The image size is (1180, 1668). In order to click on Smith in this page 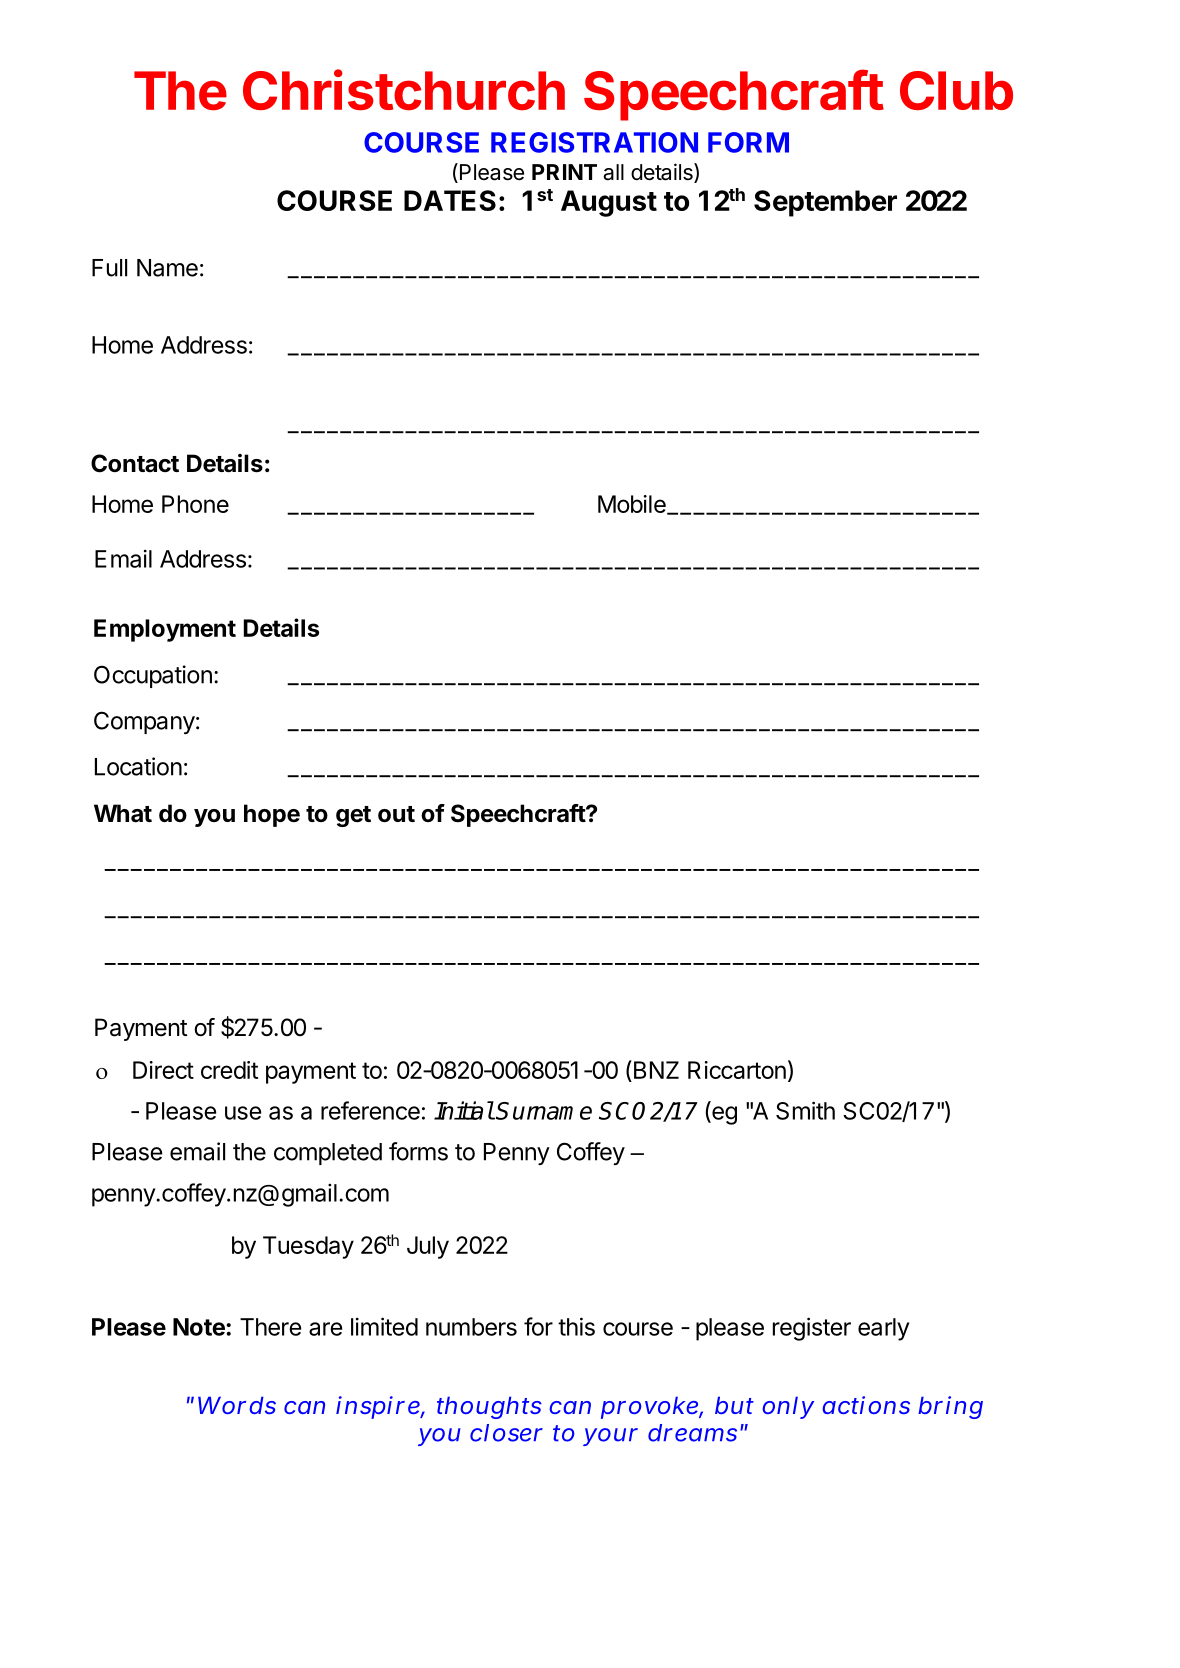, I will do `click(805, 1110)`.
